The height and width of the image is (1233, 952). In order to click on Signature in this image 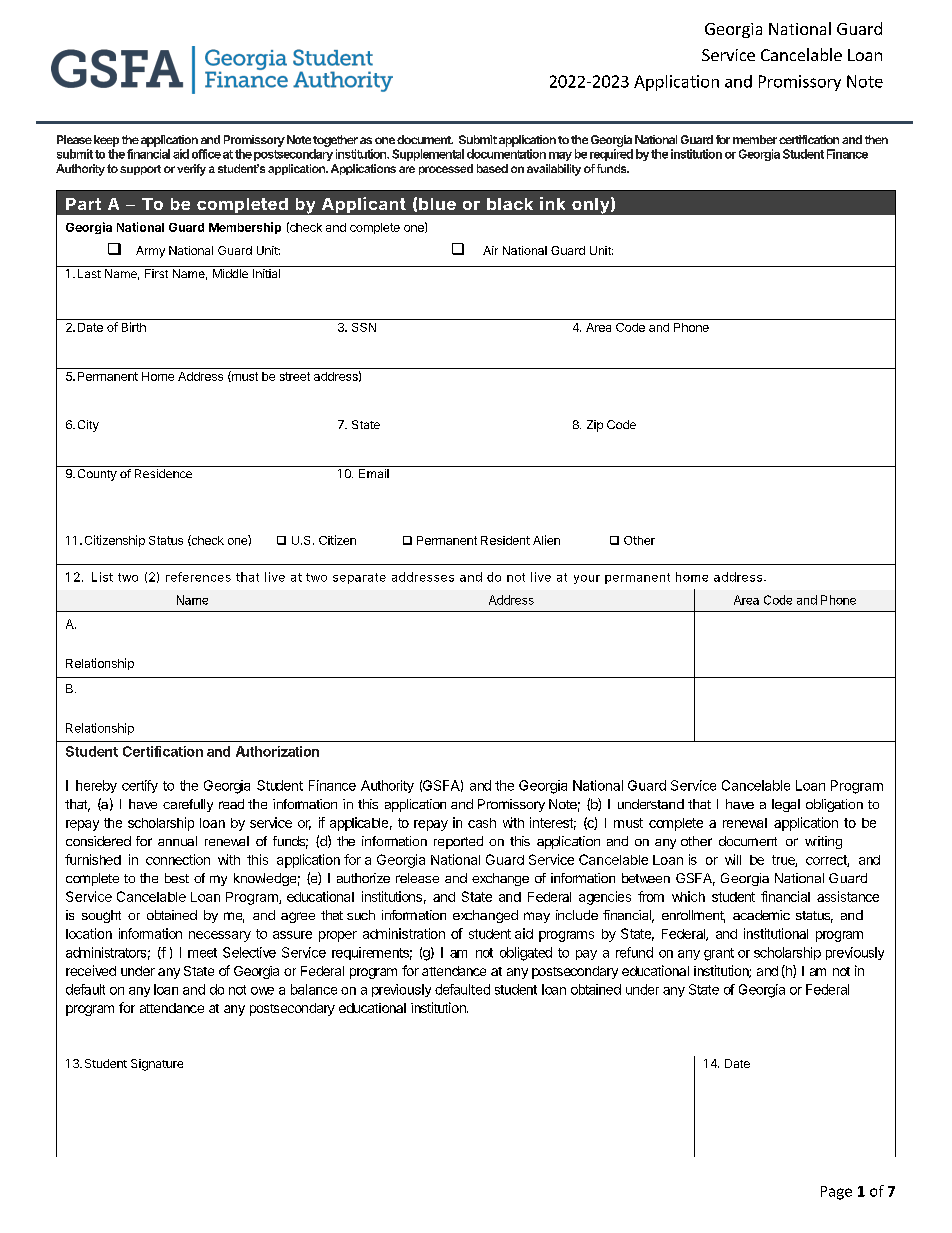, I will do `click(157, 1065)`.
